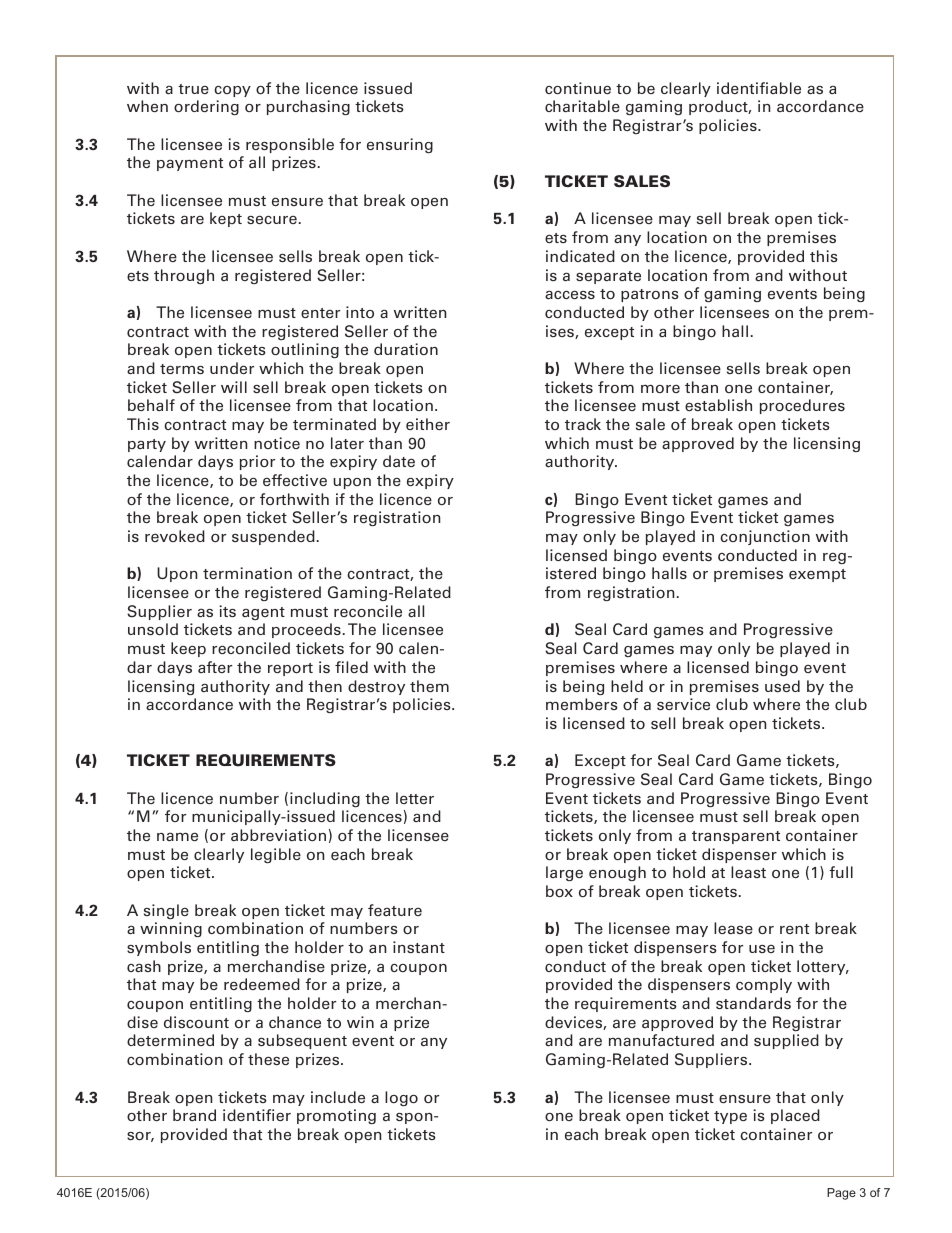  Describe the element at coordinates (428, 424) in the screenshot. I see `either` at that location.
